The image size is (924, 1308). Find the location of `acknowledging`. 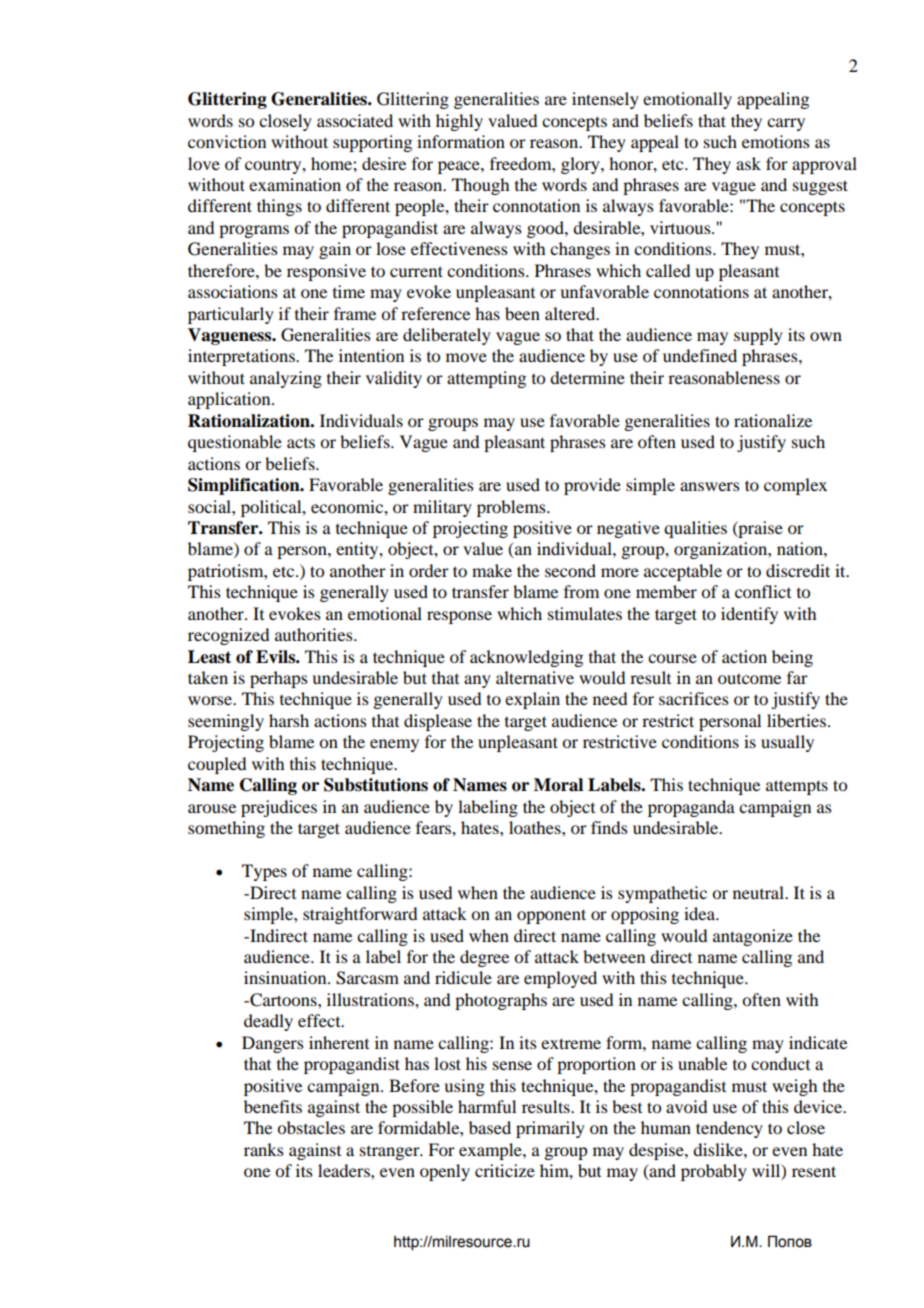

acknowledging is located at coordinates (526, 658).
